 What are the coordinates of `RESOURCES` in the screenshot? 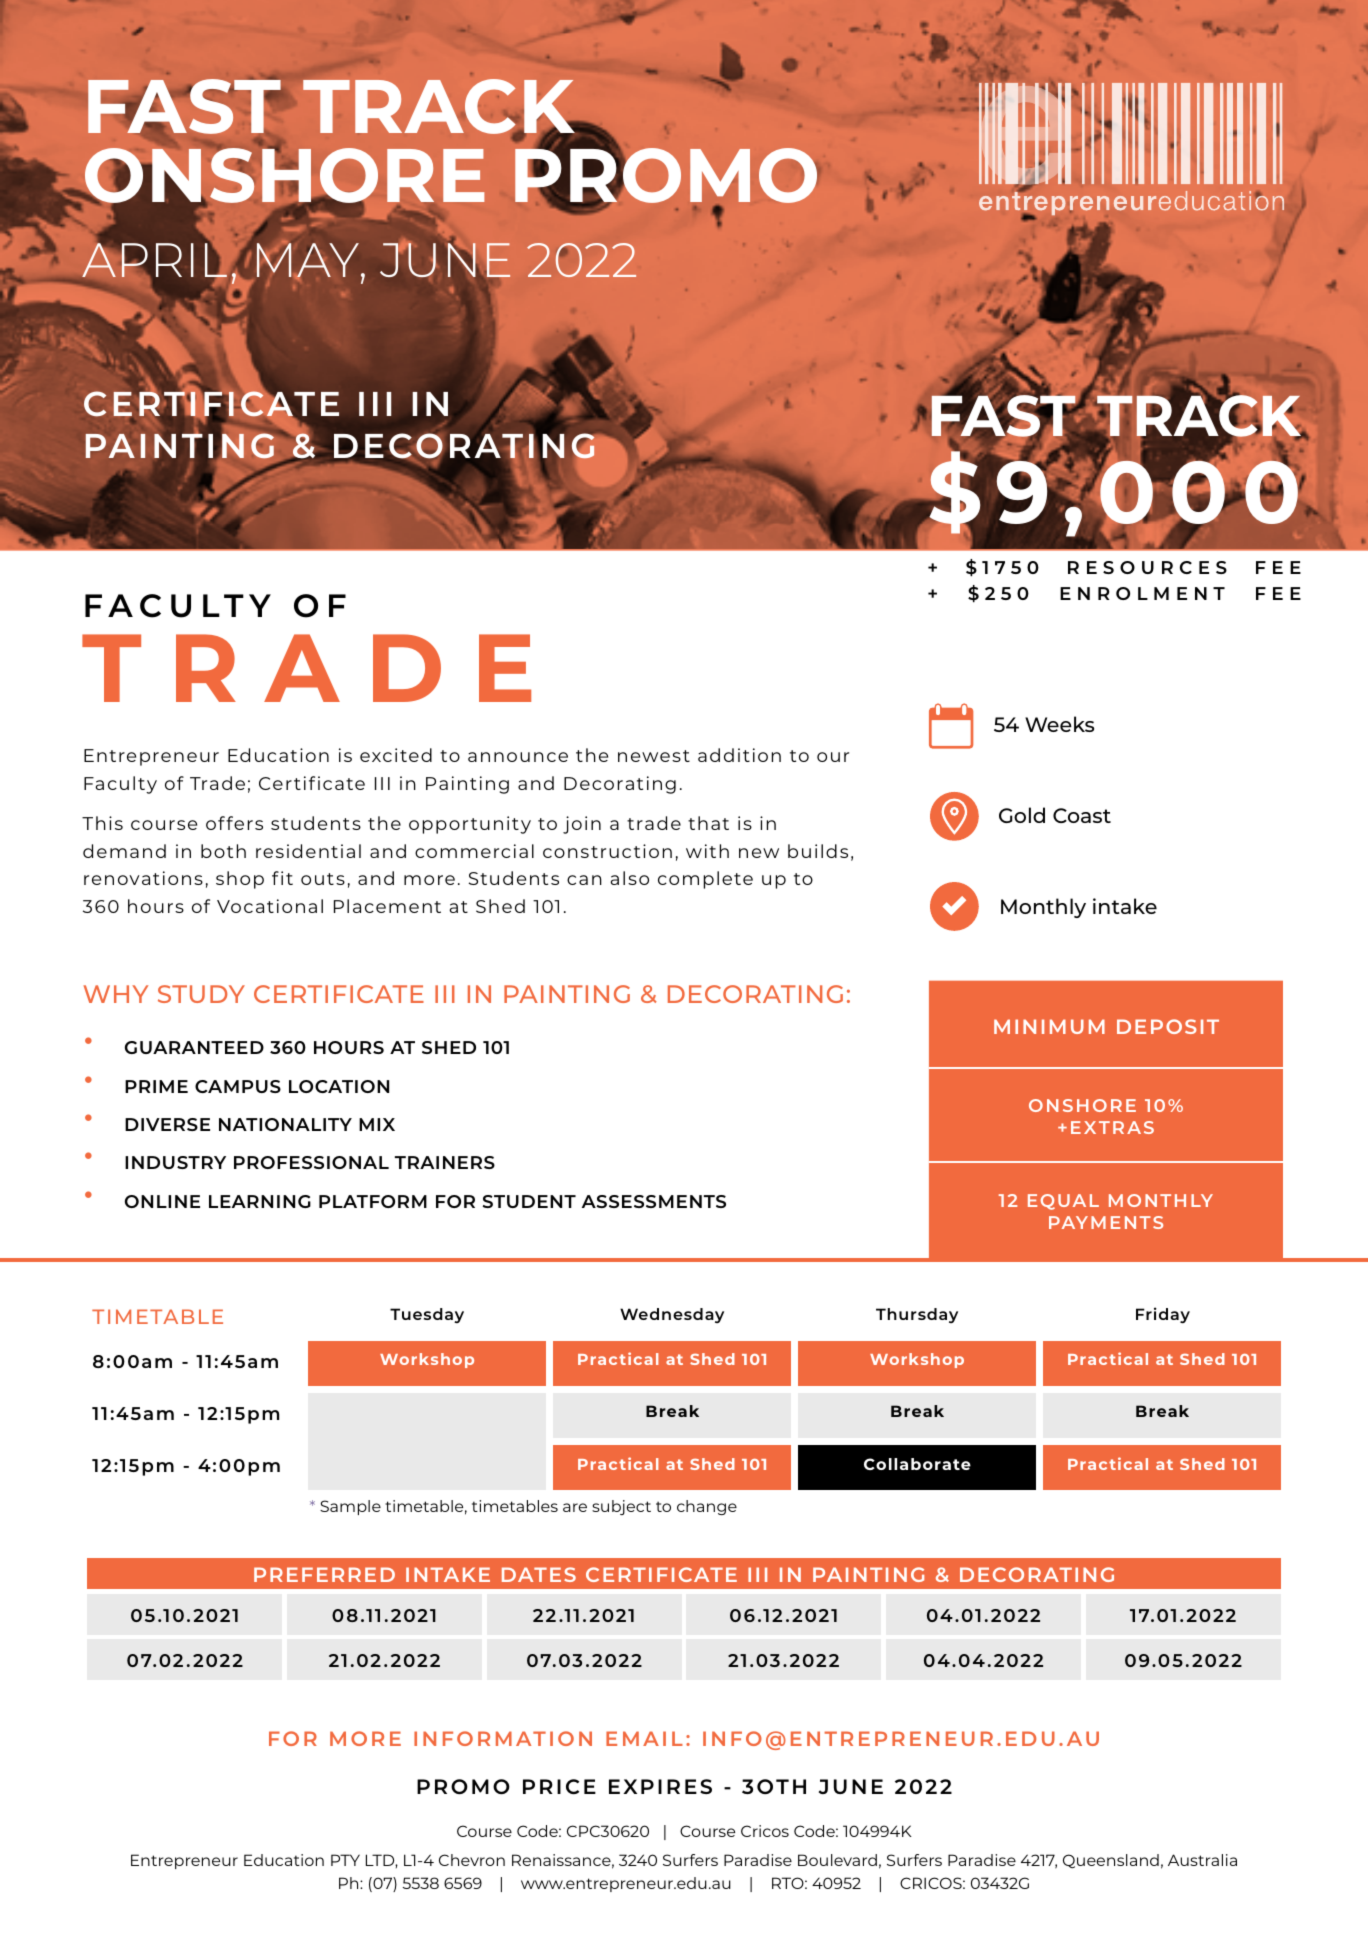 It's located at (1147, 567).
